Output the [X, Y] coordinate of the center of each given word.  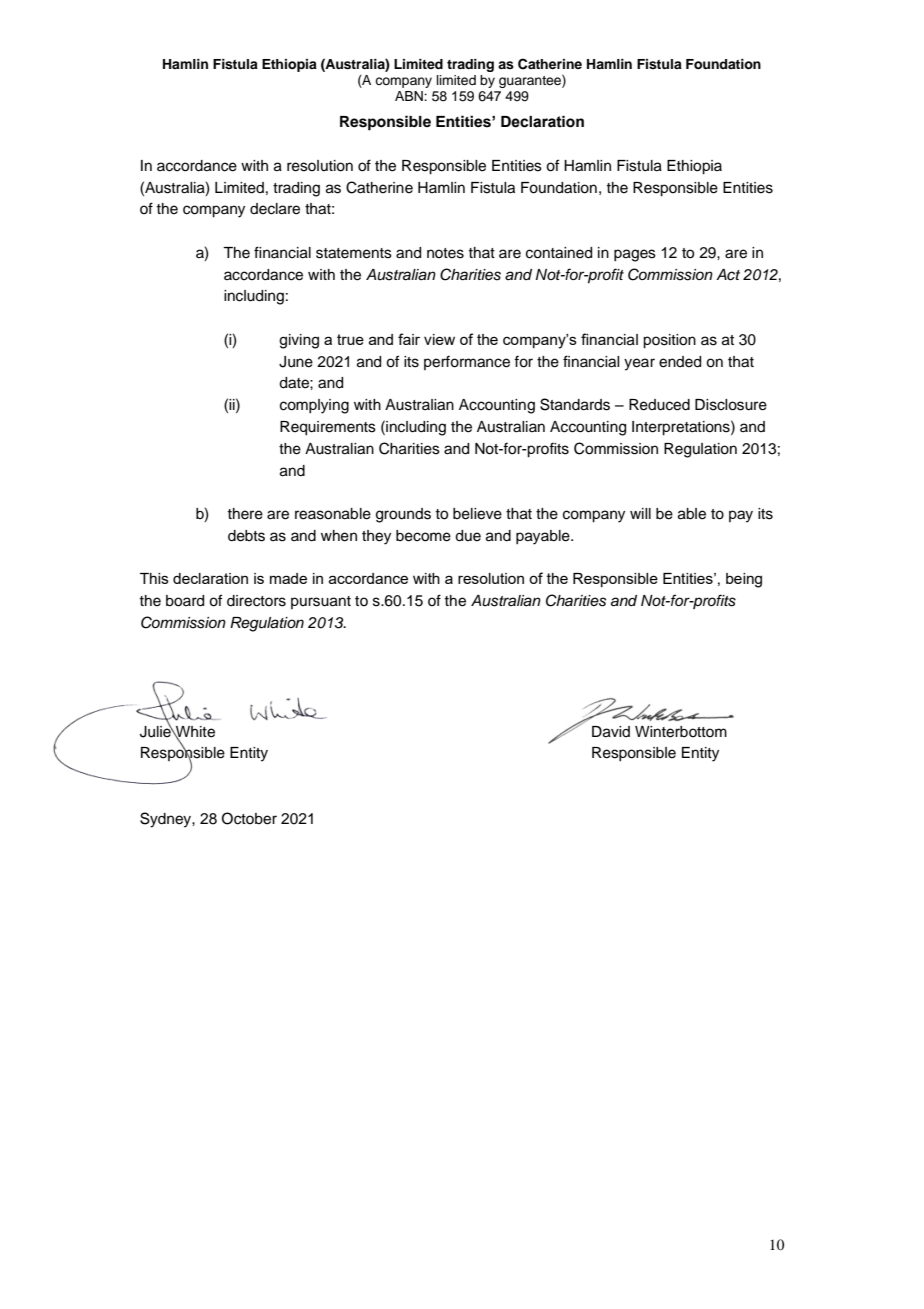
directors [256, 601]
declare [275, 209]
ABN [410, 96]
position [669, 341]
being [744, 580]
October [249, 818]
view [439, 339]
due [468, 536]
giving [299, 341]
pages [635, 255]
